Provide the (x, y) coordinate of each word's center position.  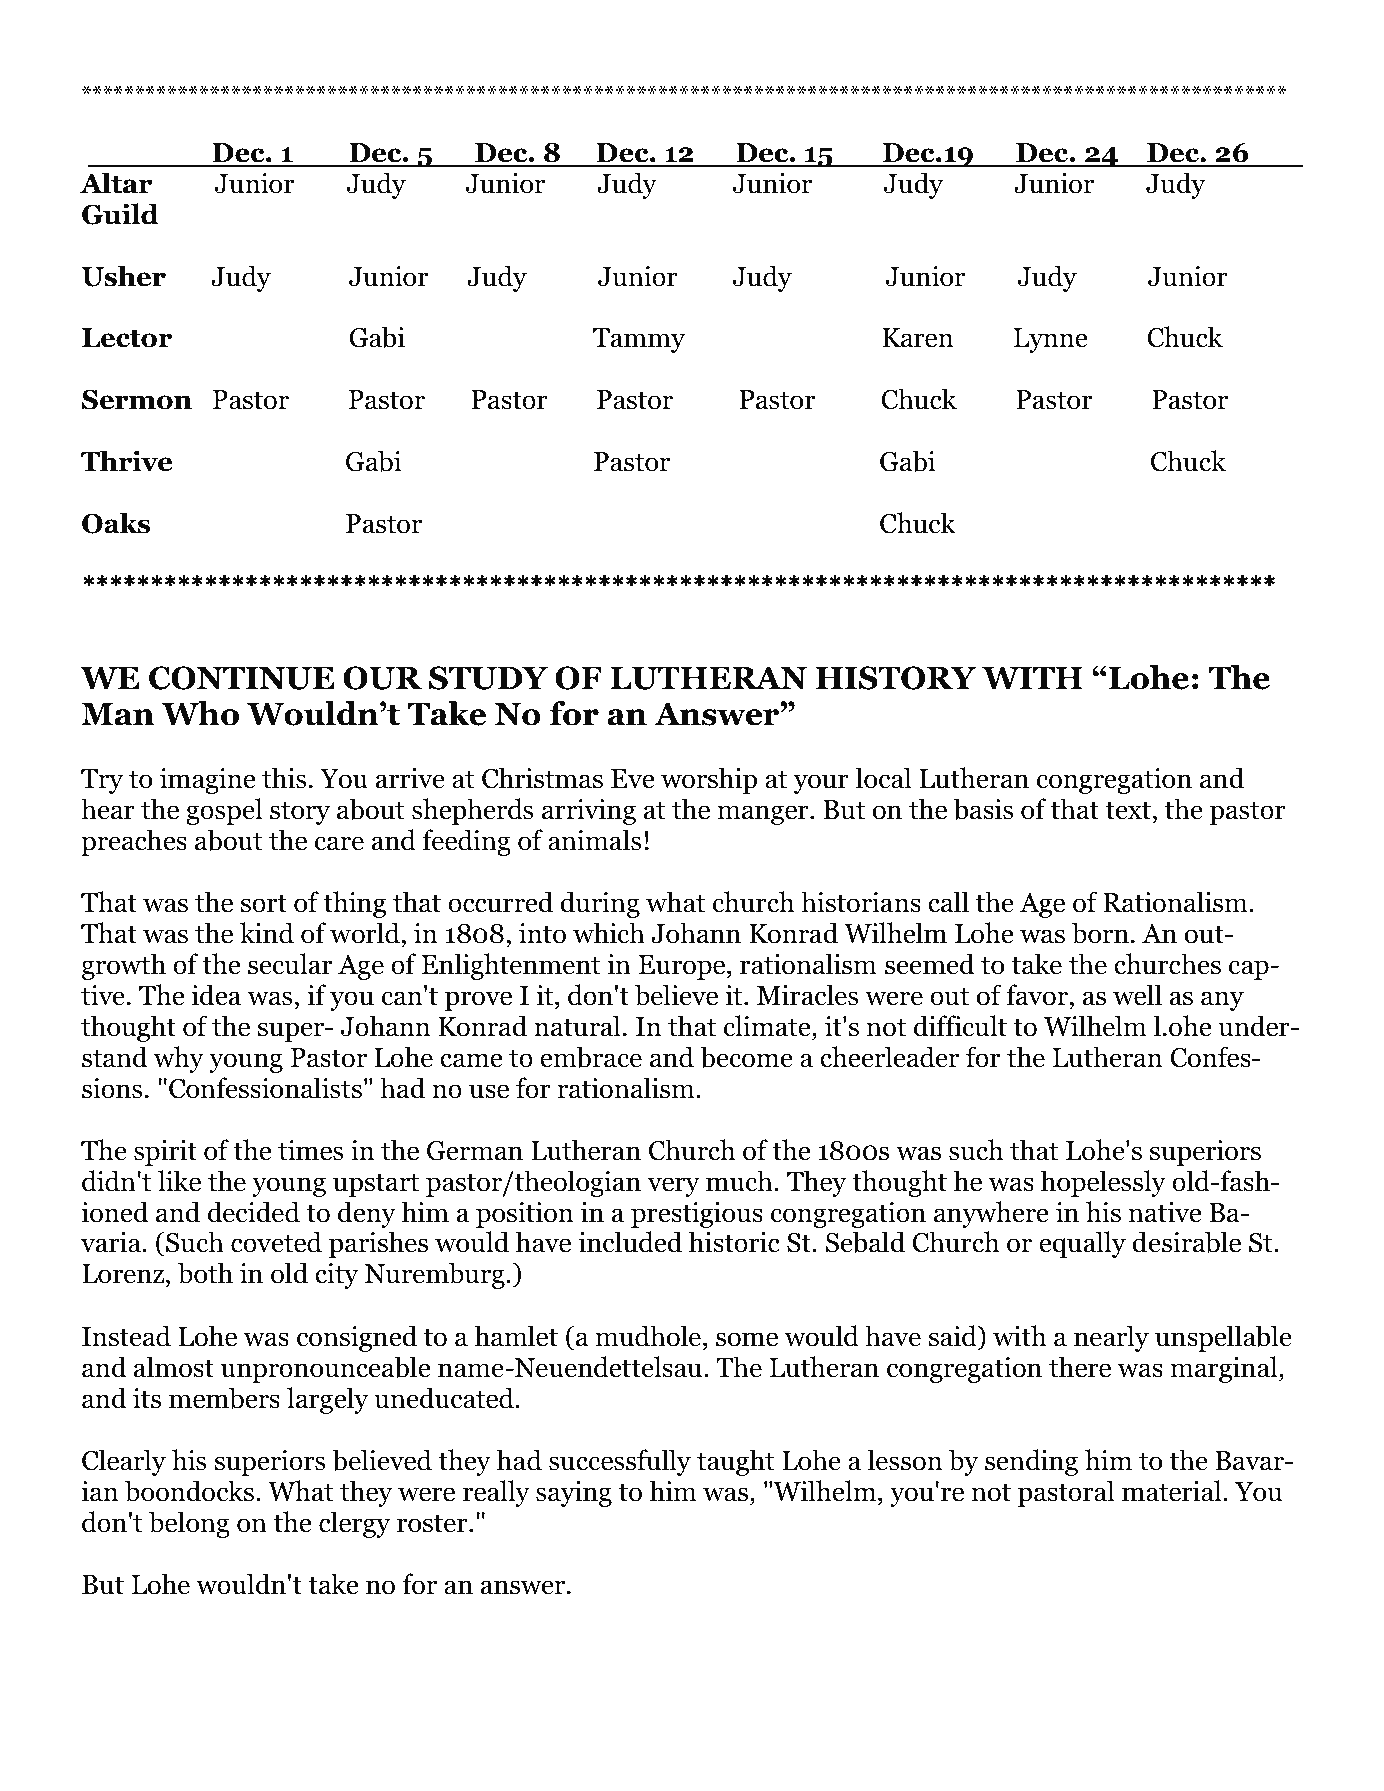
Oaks (116, 523)
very (673, 1187)
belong (189, 1524)
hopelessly (1103, 1183)
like (179, 1181)
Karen (917, 338)
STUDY (488, 678)
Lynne (1050, 340)
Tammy (639, 340)
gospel (224, 811)
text (1128, 811)
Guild (120, 214)
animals (594, 840)
